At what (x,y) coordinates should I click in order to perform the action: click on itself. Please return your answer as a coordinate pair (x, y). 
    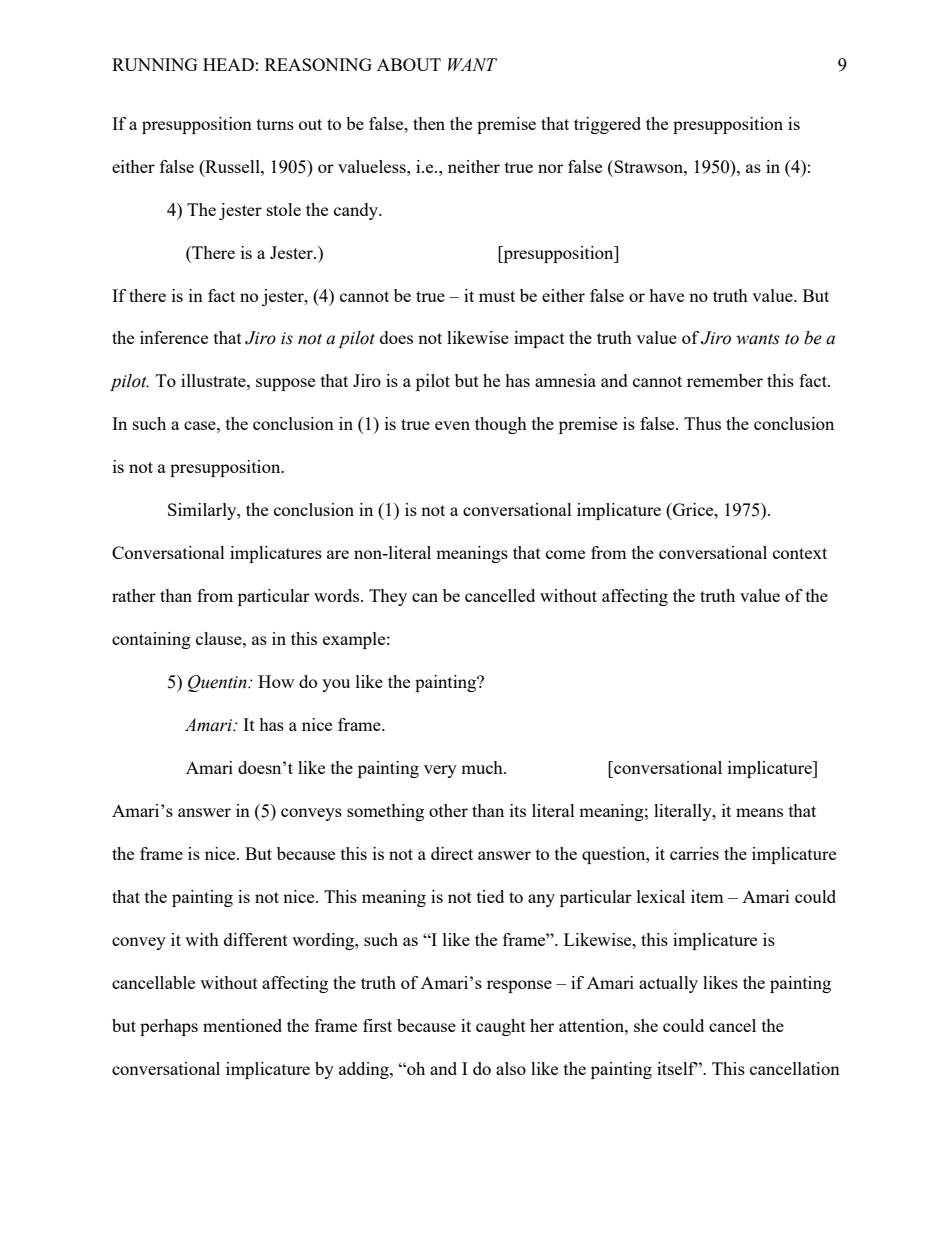
    Looking at the image, I should click on (677, 1068).
